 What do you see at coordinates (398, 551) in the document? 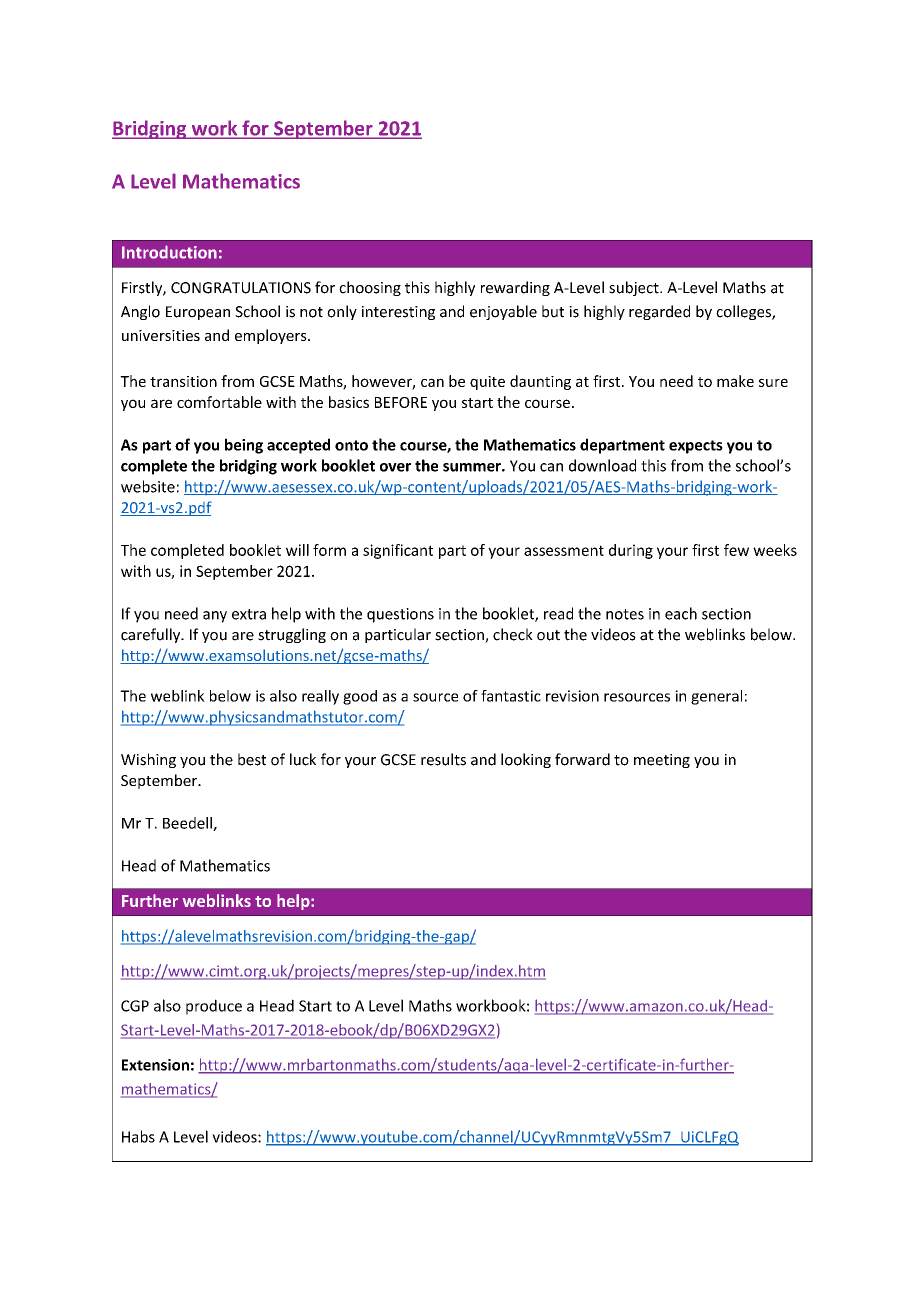
I see `significant` at bounding box center [398, 551].
